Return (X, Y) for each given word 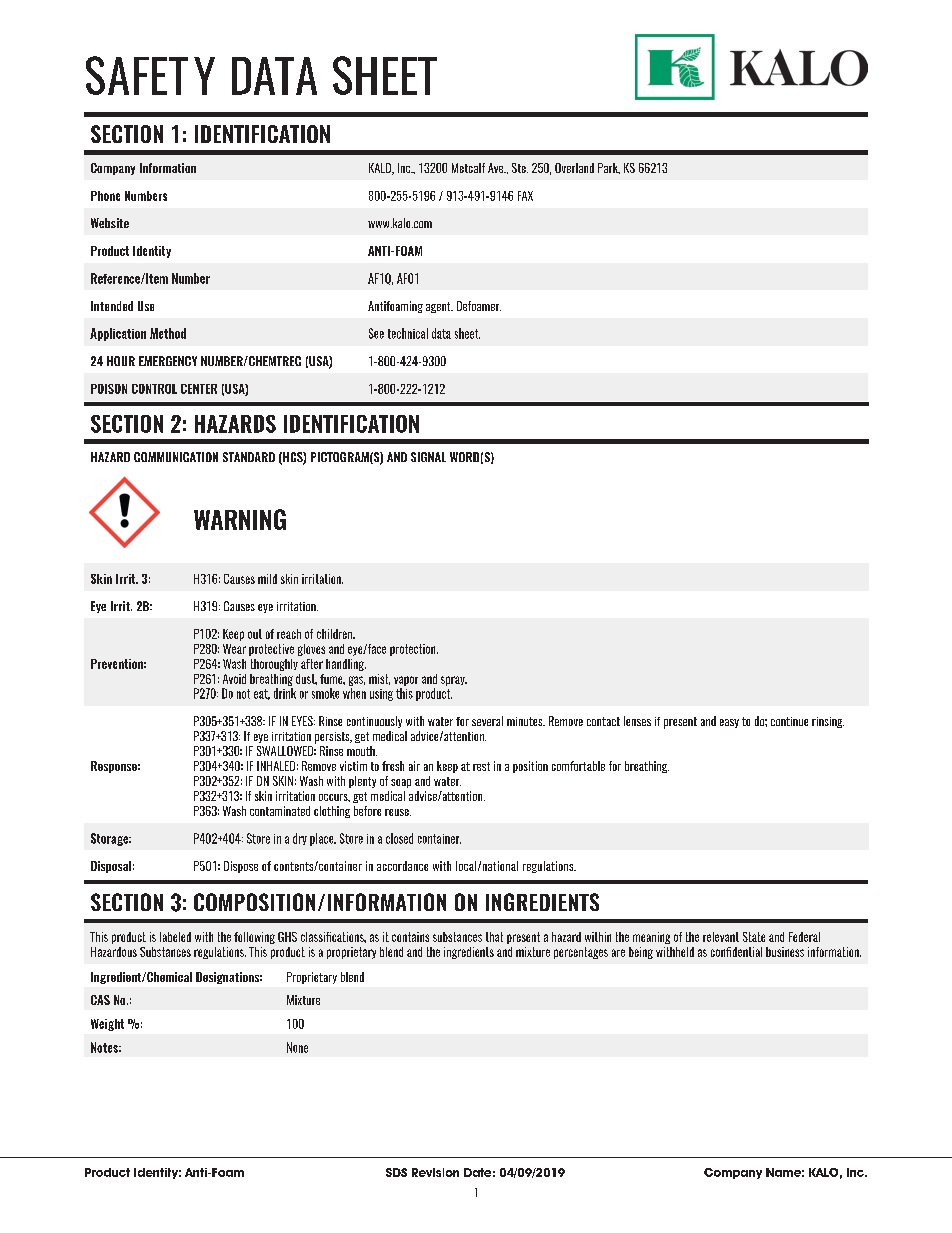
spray (454, 681)
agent (439, 307)
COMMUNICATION (176, 457)
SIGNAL (428, 457)
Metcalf (468, 168)
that (494, 937)
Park (609, 168)
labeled (175, 937)
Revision (435, 1172)
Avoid (234, 679)
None (297, 1047)
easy (729, 723)
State (754, 937)
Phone (105, 196)
